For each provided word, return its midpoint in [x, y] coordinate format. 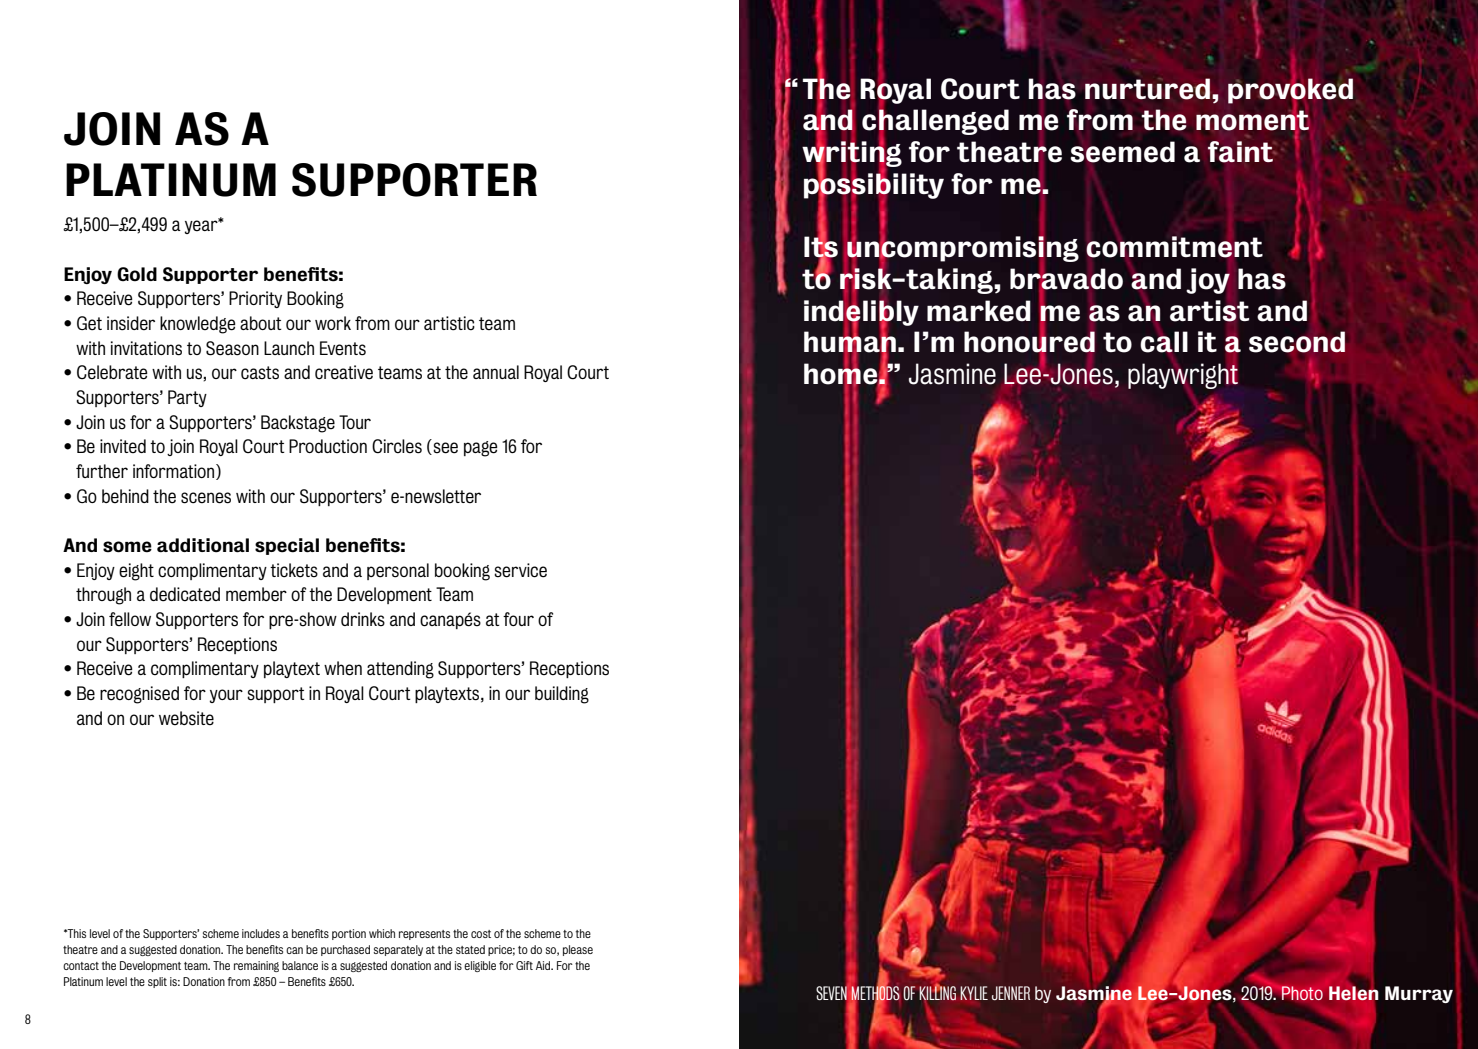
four [518, 619]
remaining [256, 966]
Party [187, 398]
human [850, 342]
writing [852, 154]
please [578, 950]
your [226, 696]
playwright [1183, 375]
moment [1252, 120]
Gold [137, 274]
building [562, 695]
